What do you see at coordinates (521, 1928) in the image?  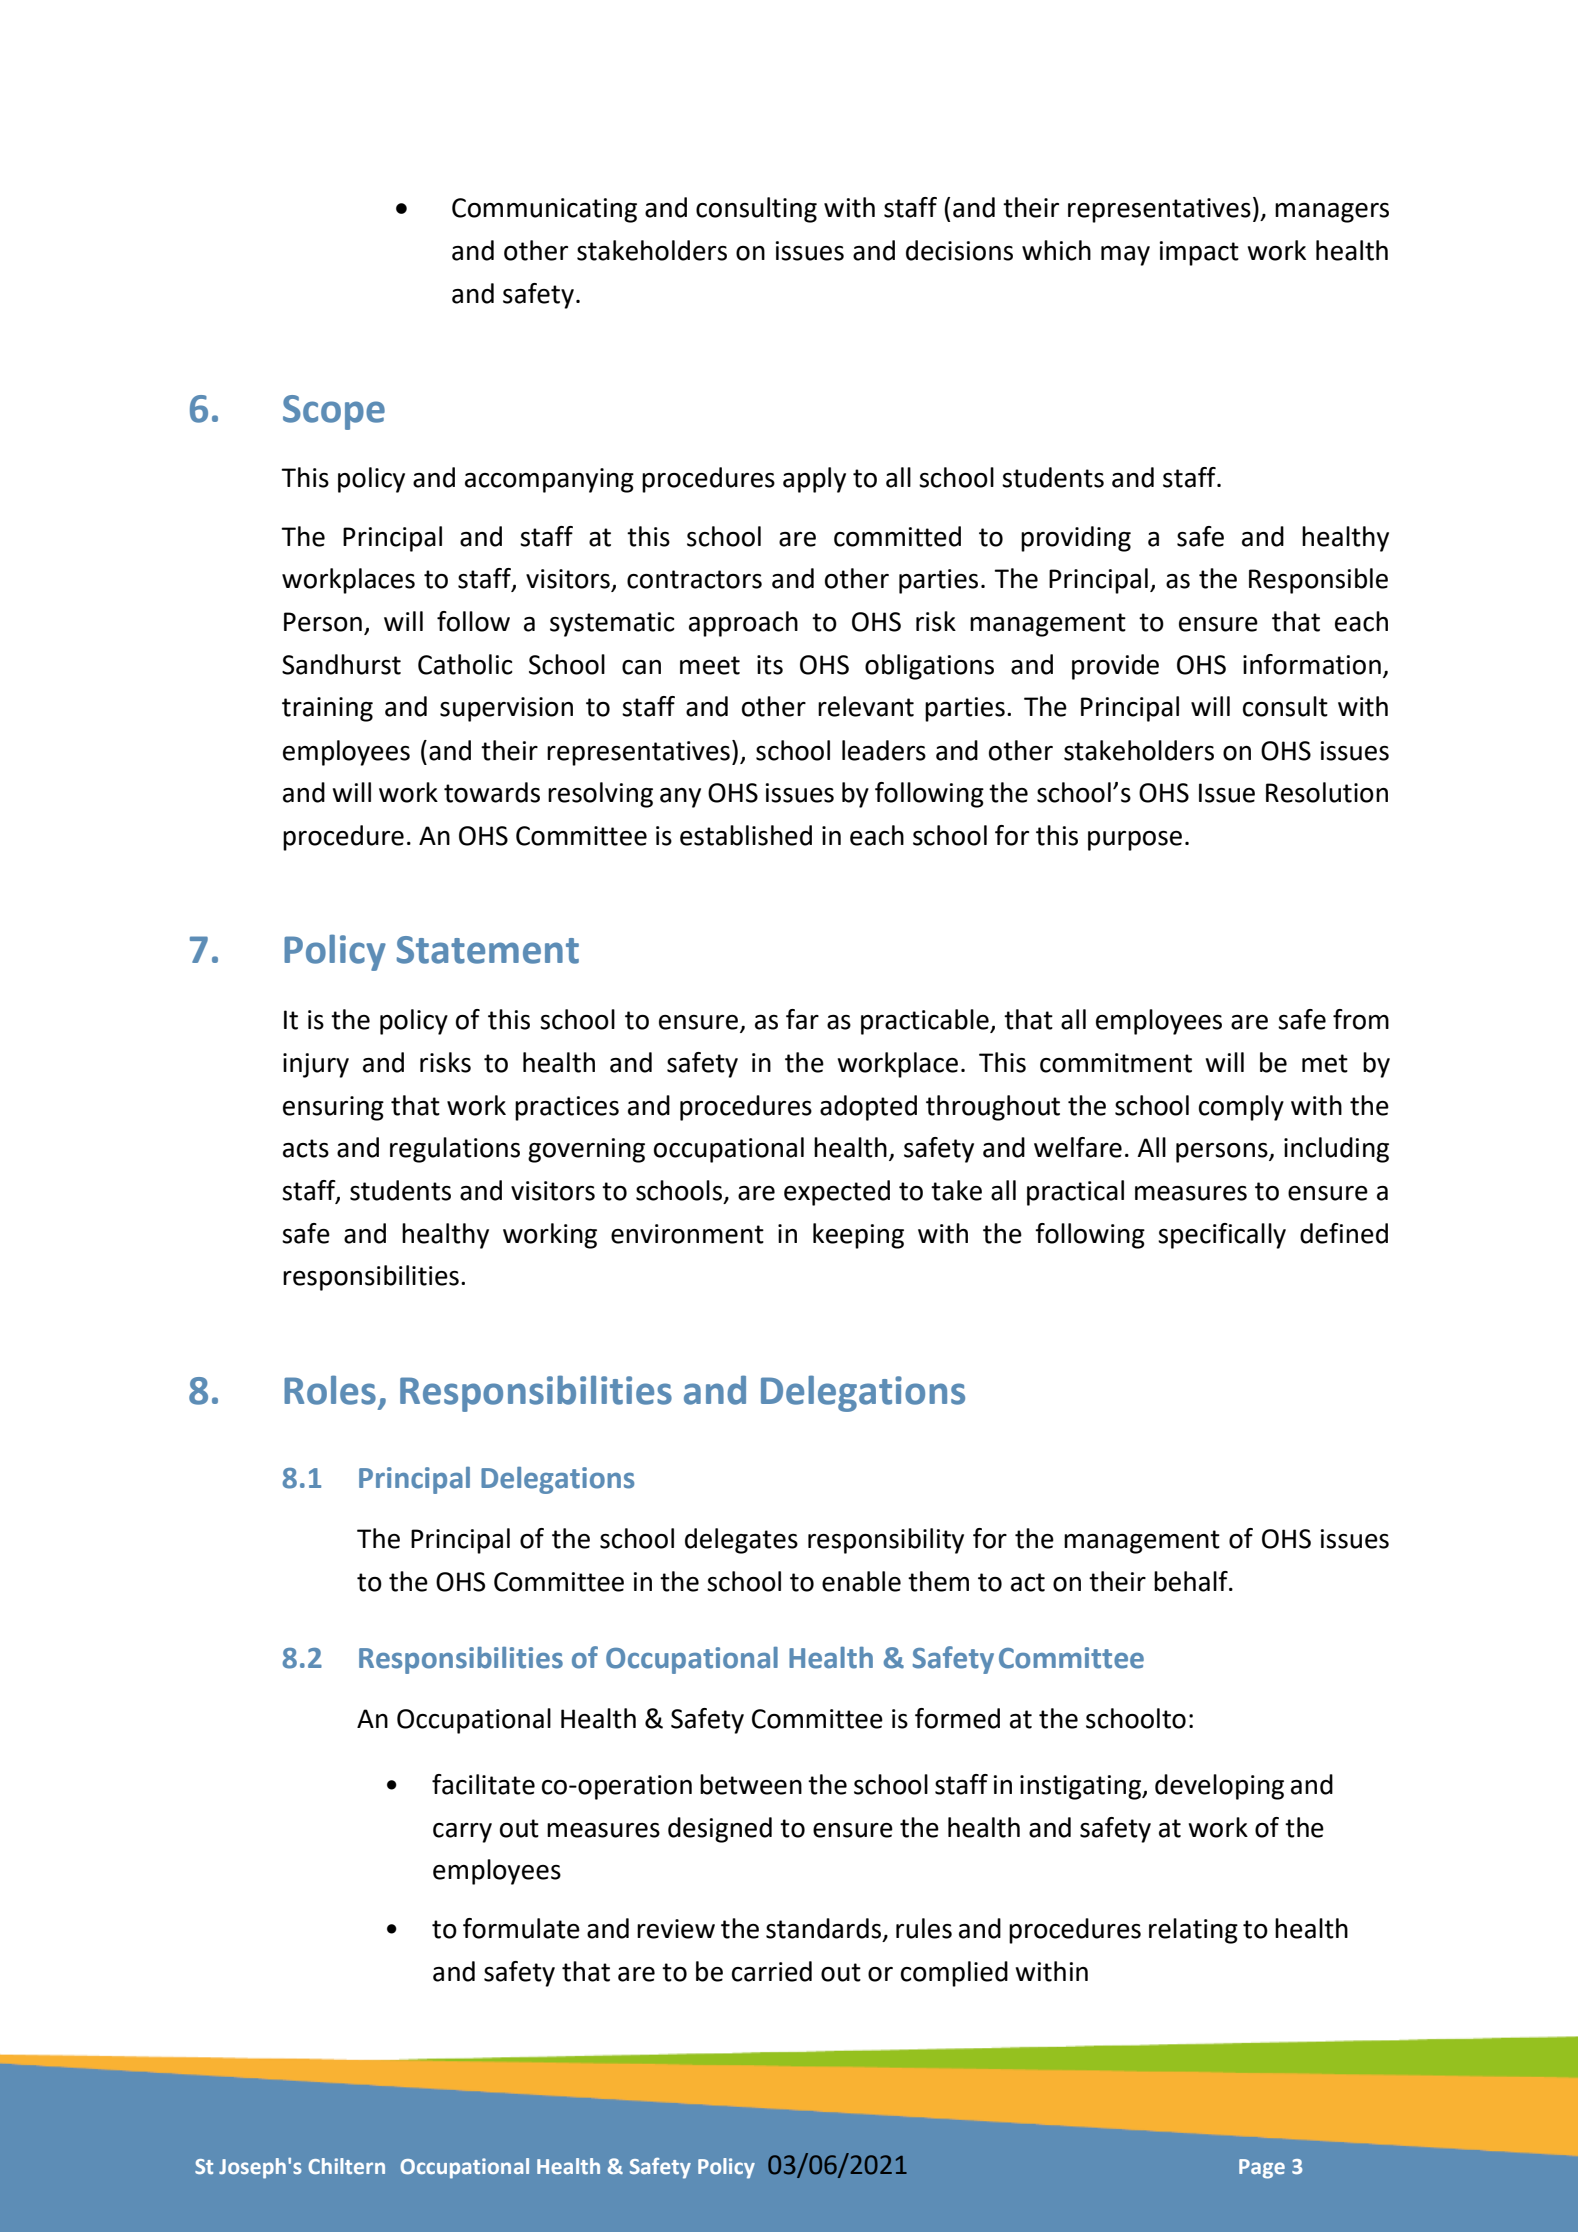 I see `formulate` at bounding box center [521, 1928].
